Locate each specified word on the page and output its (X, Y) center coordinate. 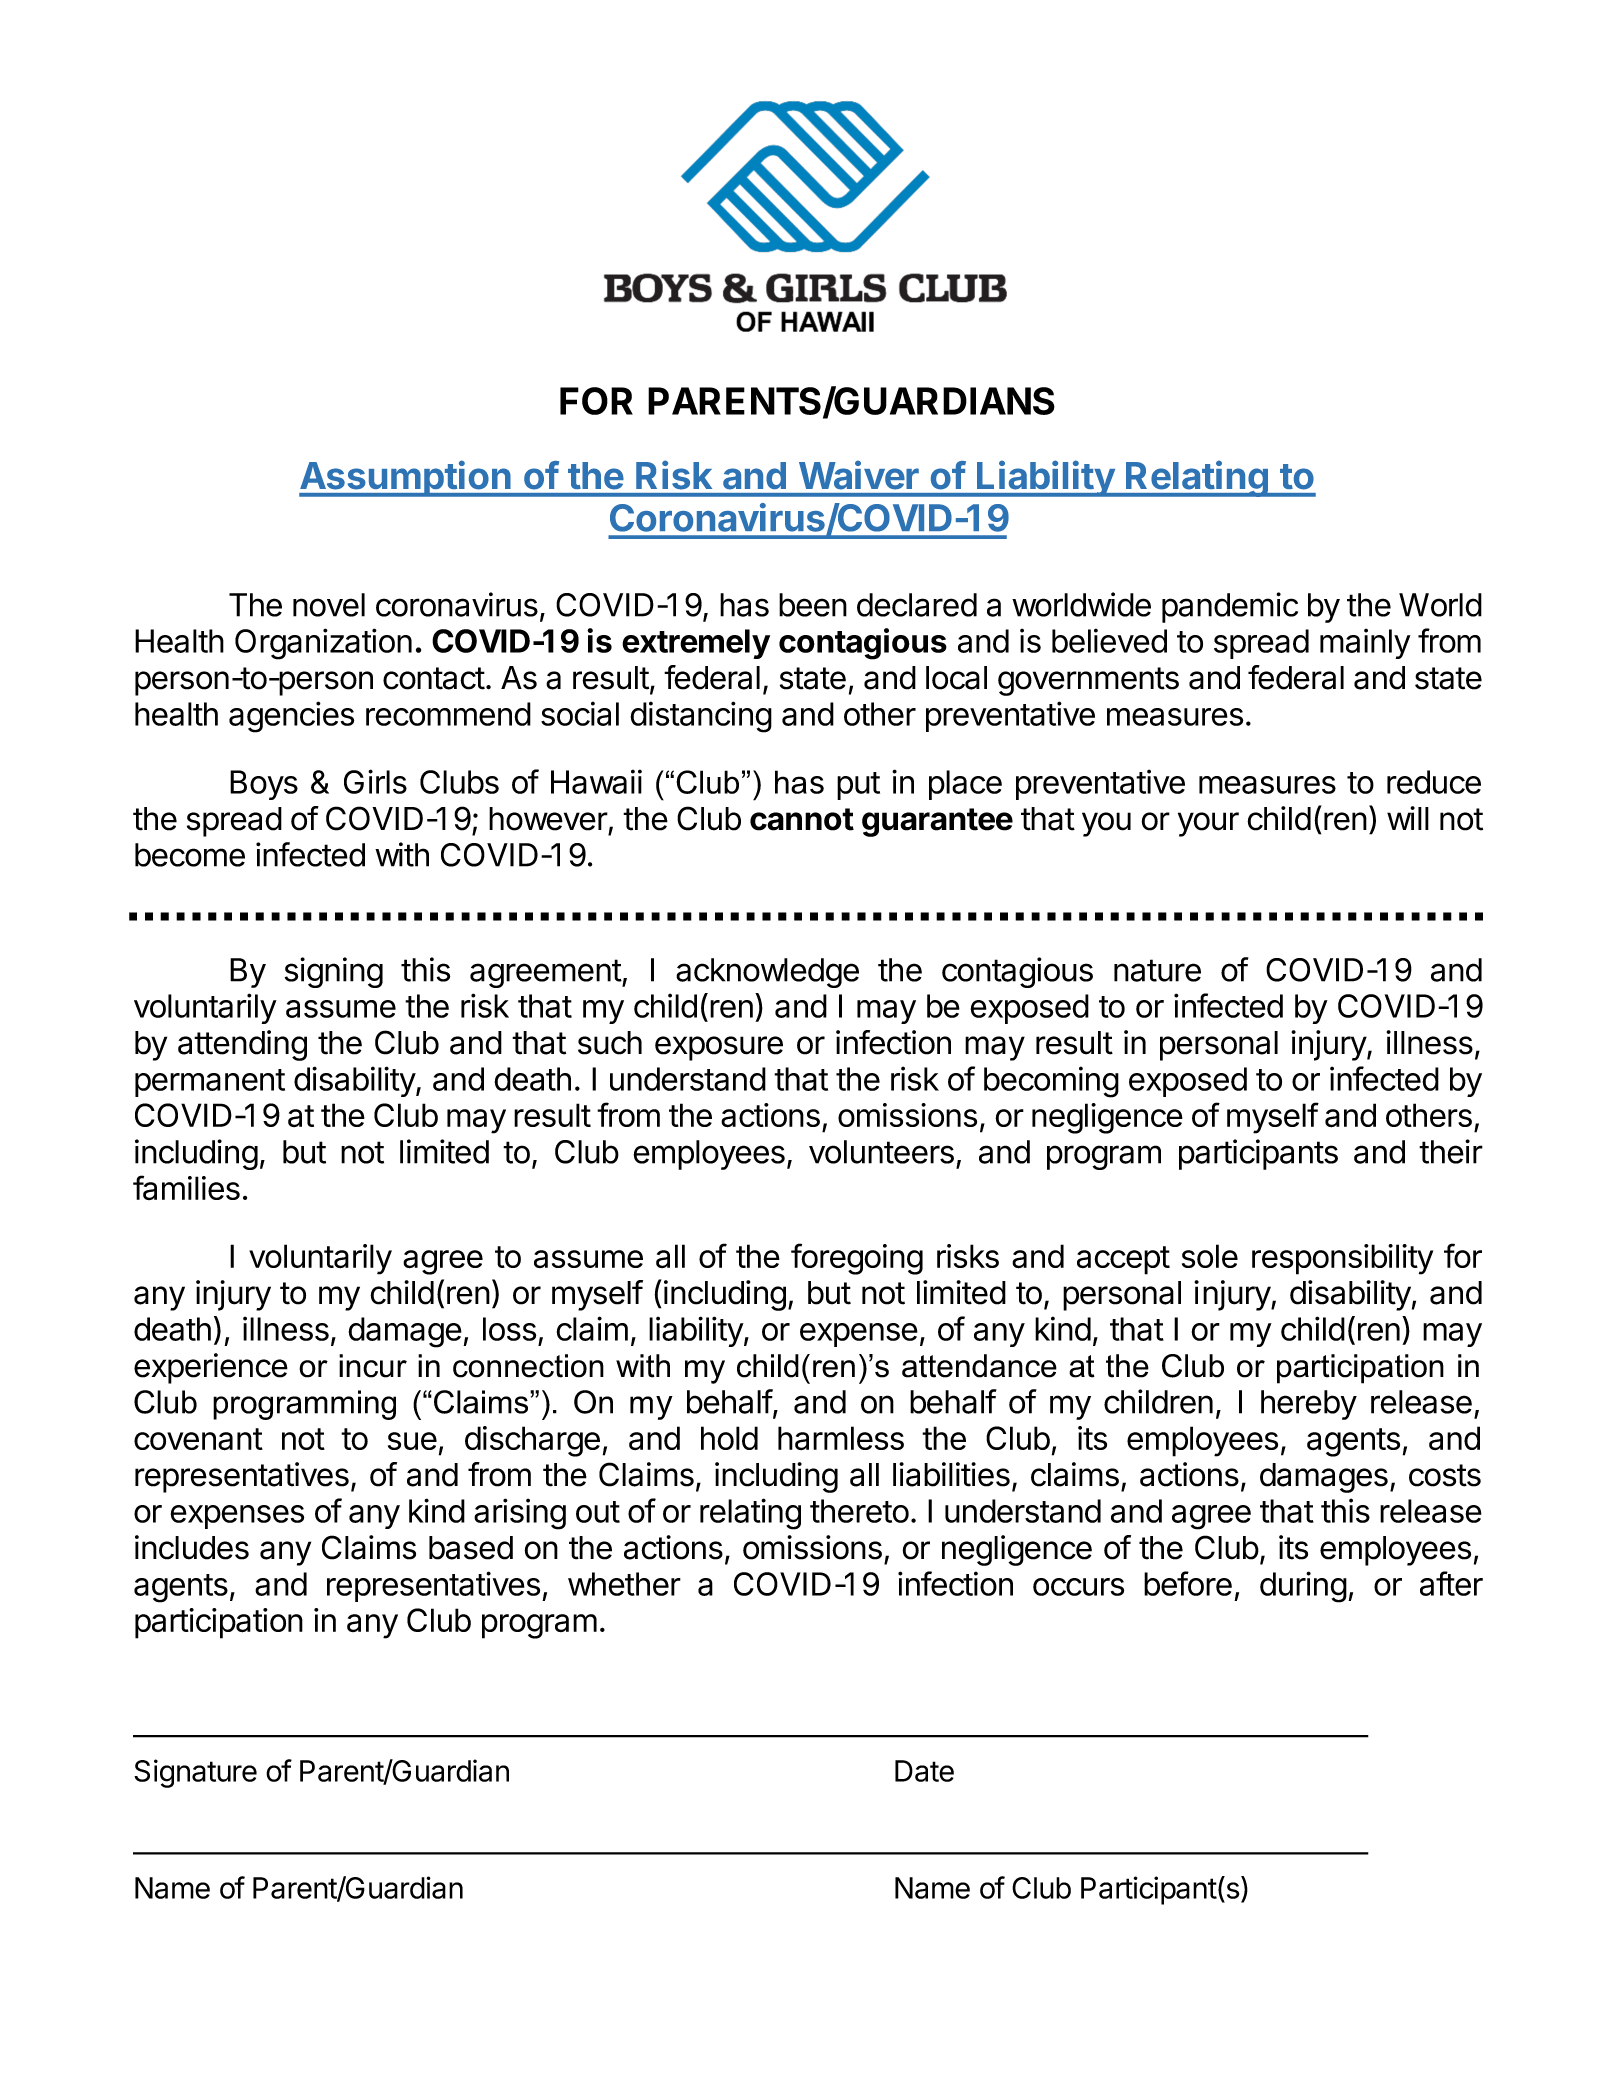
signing (334, 972)
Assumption (406, 478)
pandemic (1230, 607)
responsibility (1342, 1259)
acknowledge (767, 973)
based (471, 1548)
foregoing (857, 1259)
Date (924, 1771)
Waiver (859, 475)
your (1208, 824)
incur (373, 1366)
